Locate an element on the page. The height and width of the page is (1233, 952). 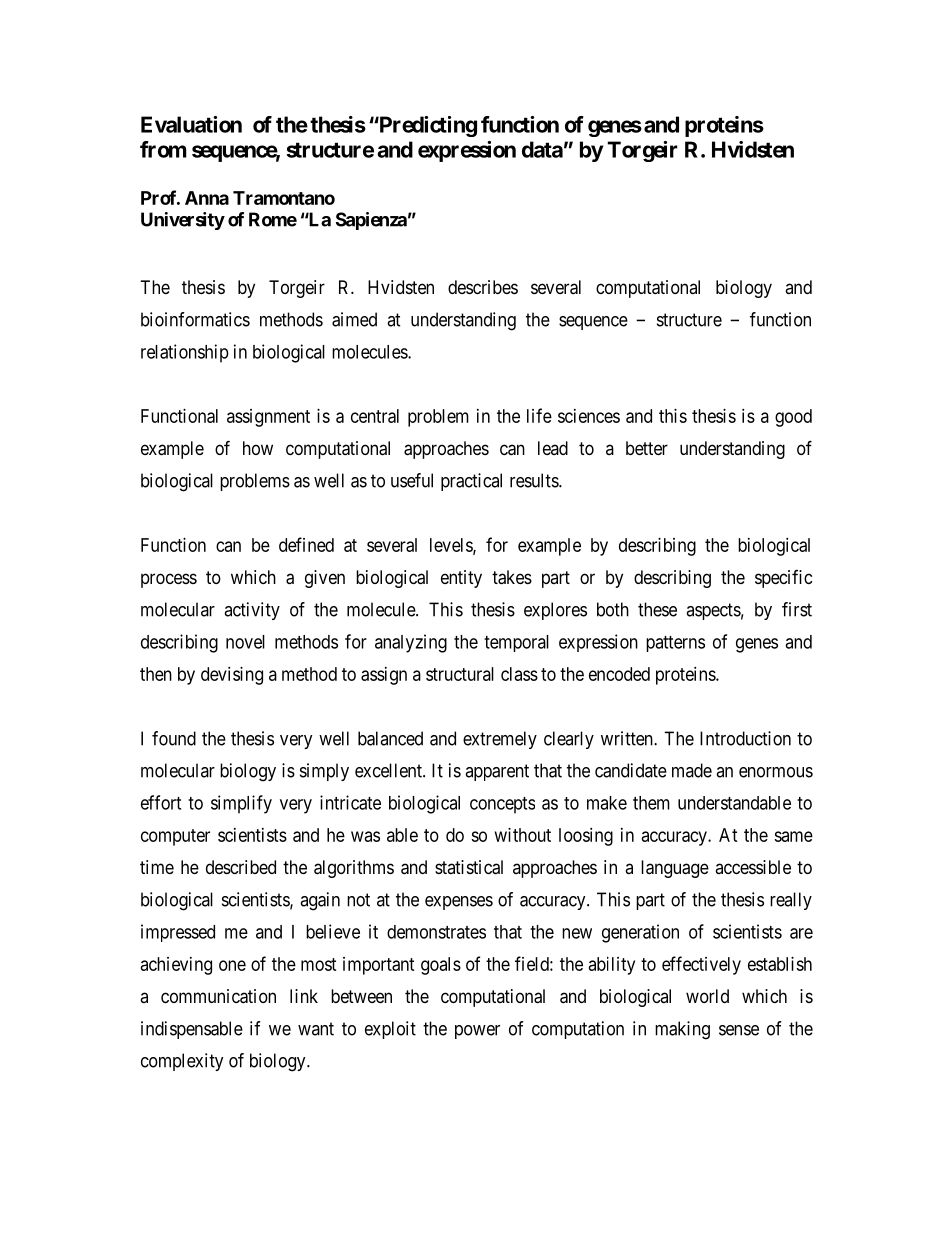
Introduction is located at coordinates (745, 738).
